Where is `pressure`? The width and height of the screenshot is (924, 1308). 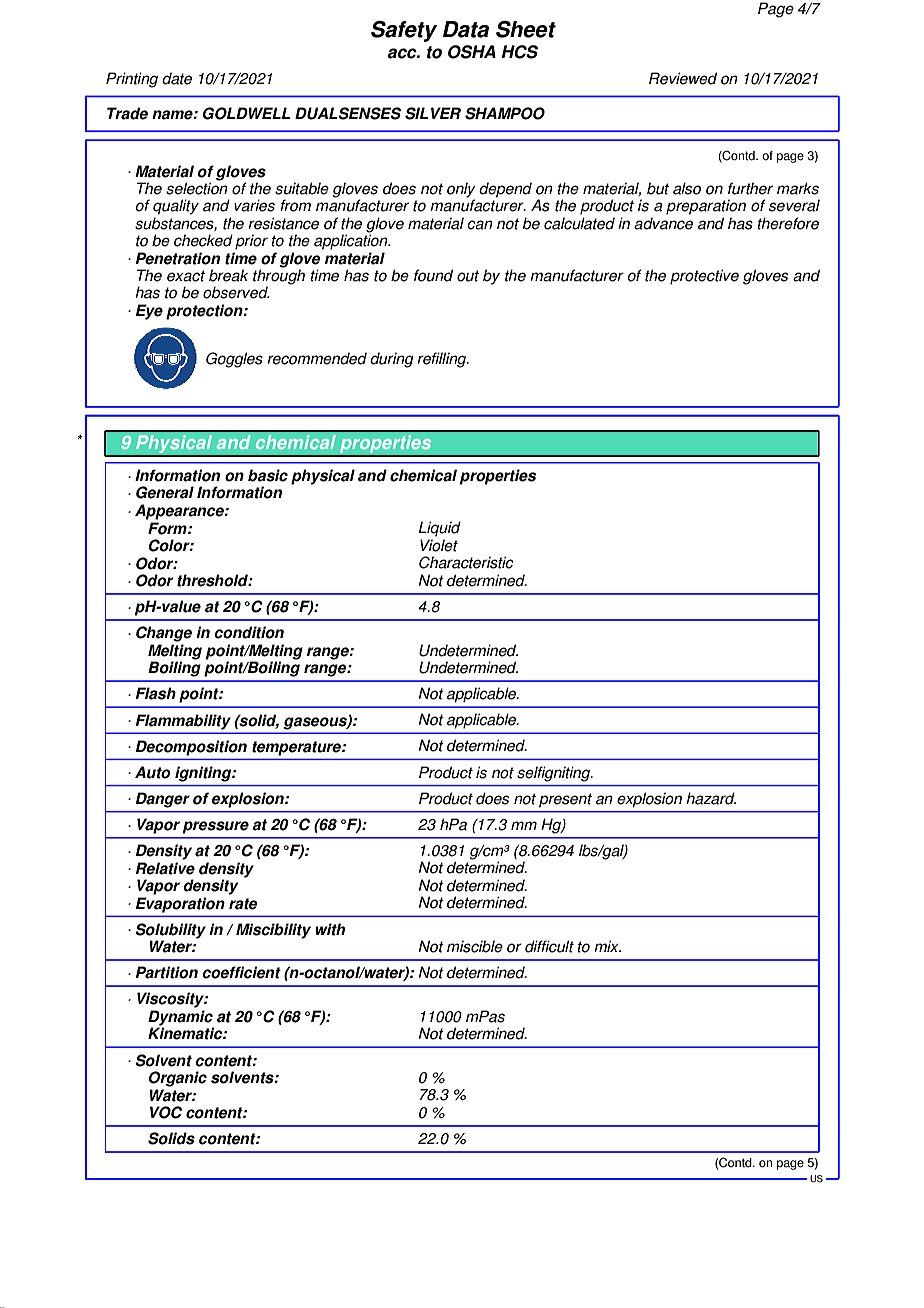
pressure is located at coordinates (216, 827).
